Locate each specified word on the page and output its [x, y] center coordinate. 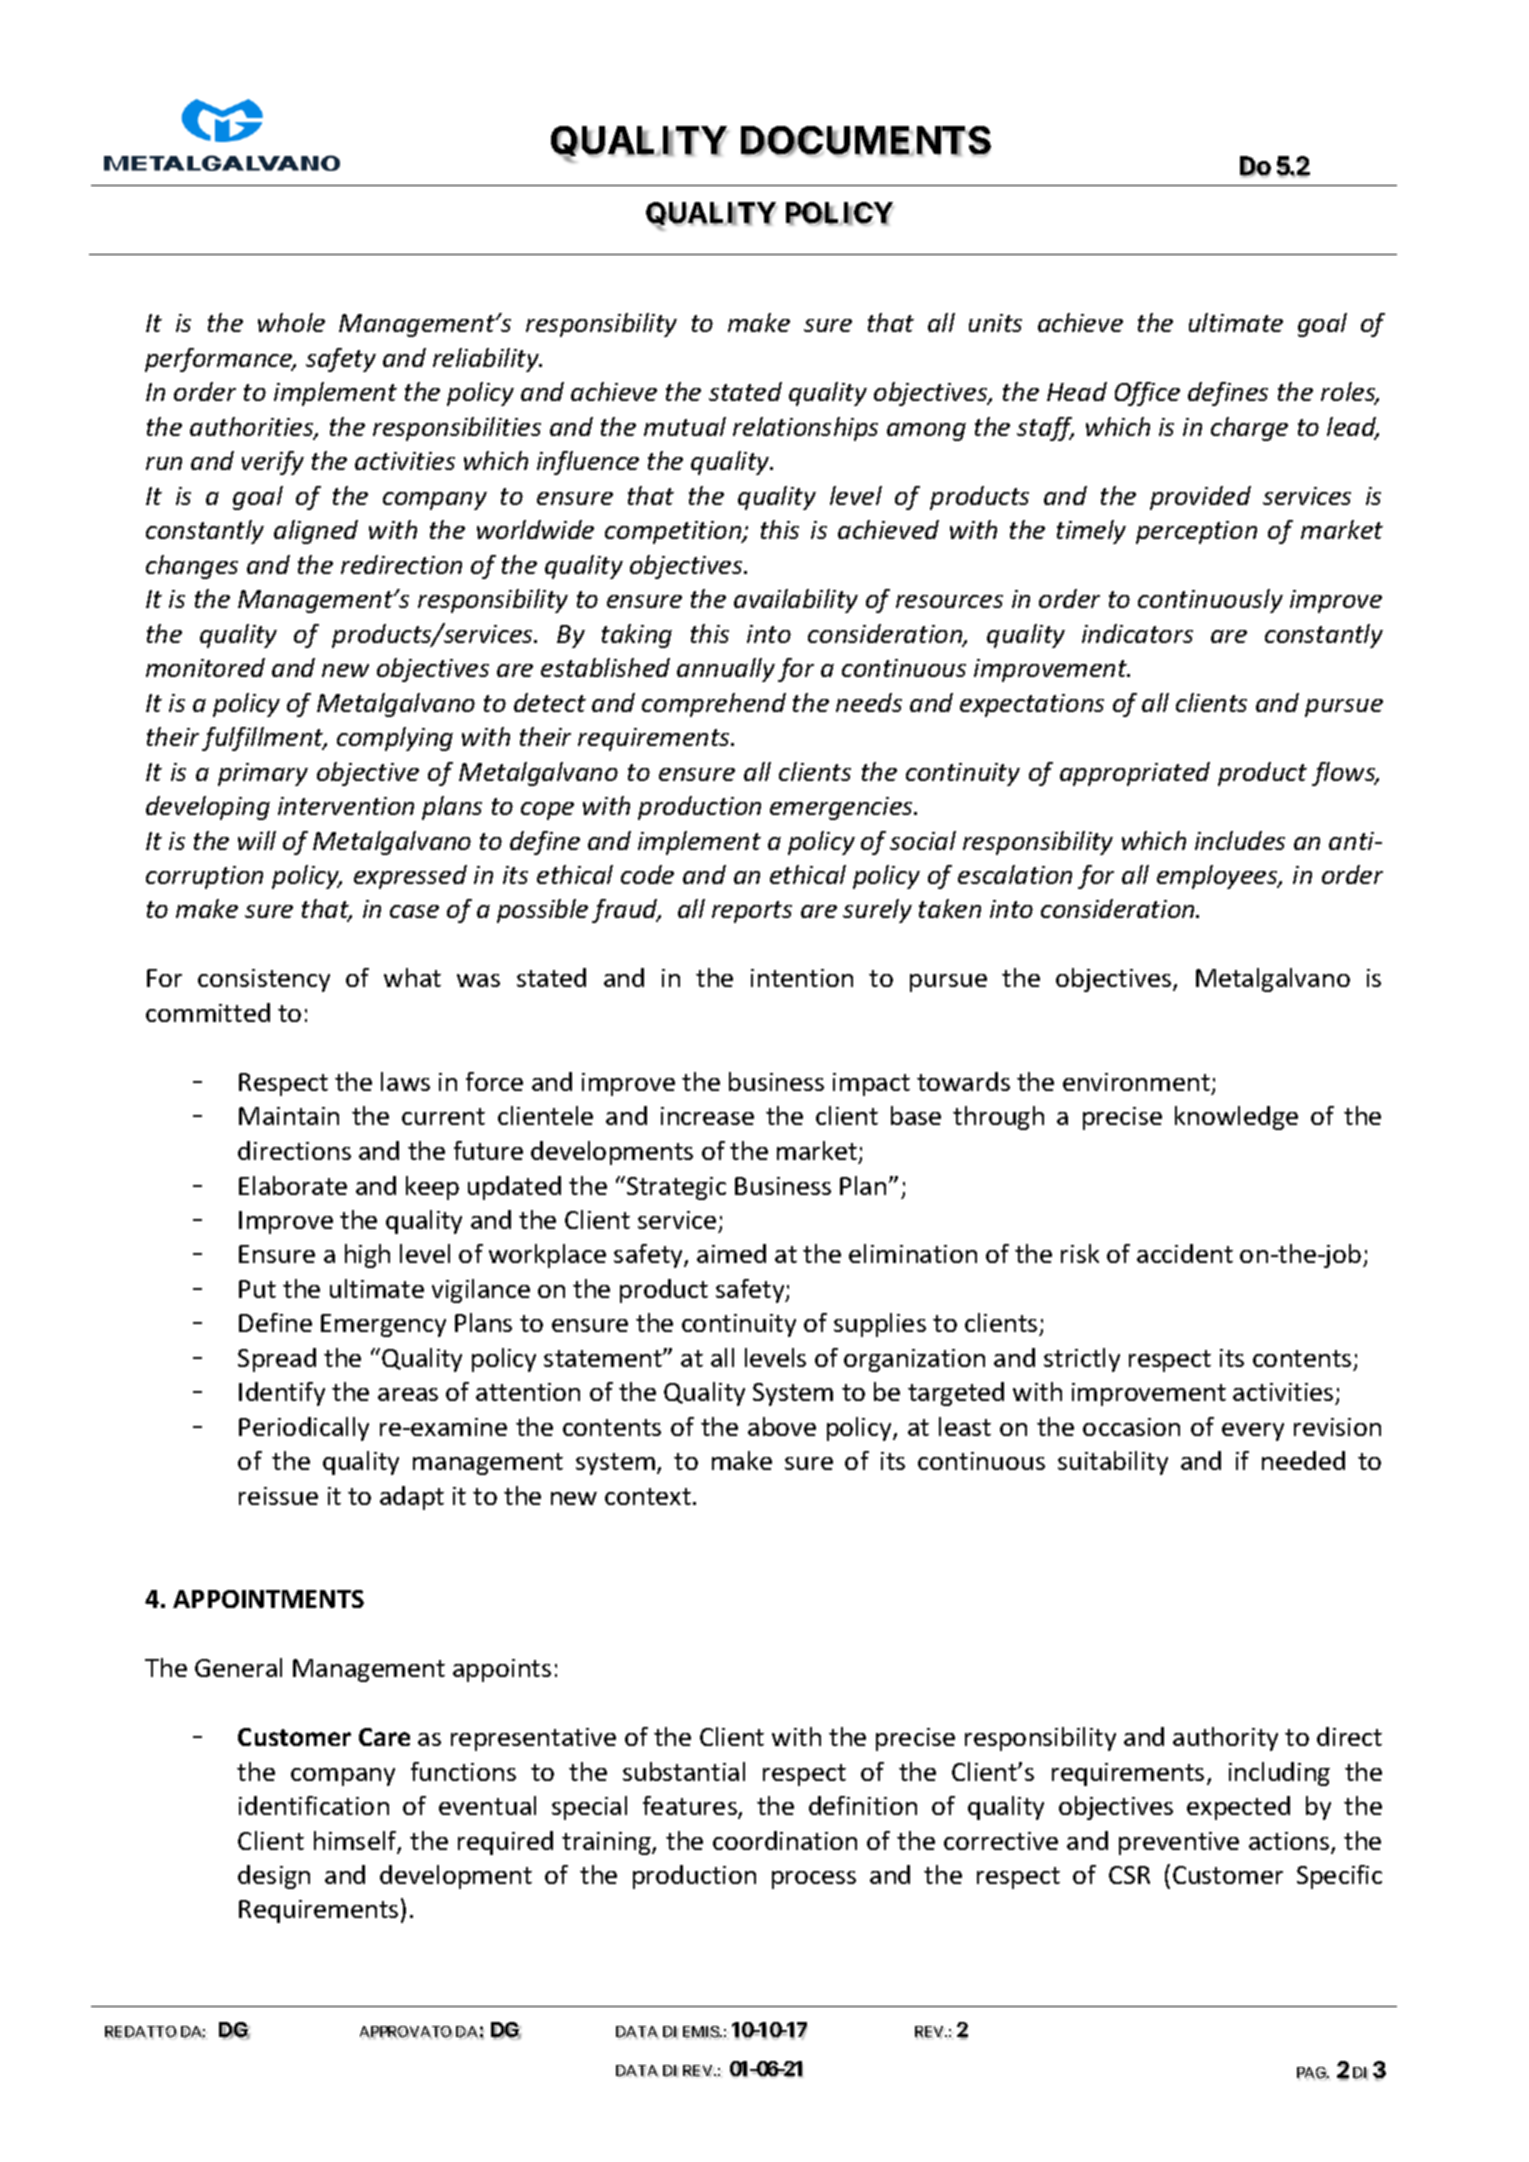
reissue [278, 1496]
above [782, 1426]
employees [1218, 877]
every [1253, 1432]
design [274, 1877]
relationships [805, 429]
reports [752, 912]
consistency [264, 980]
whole [291, 322]
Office [1147, 394]
